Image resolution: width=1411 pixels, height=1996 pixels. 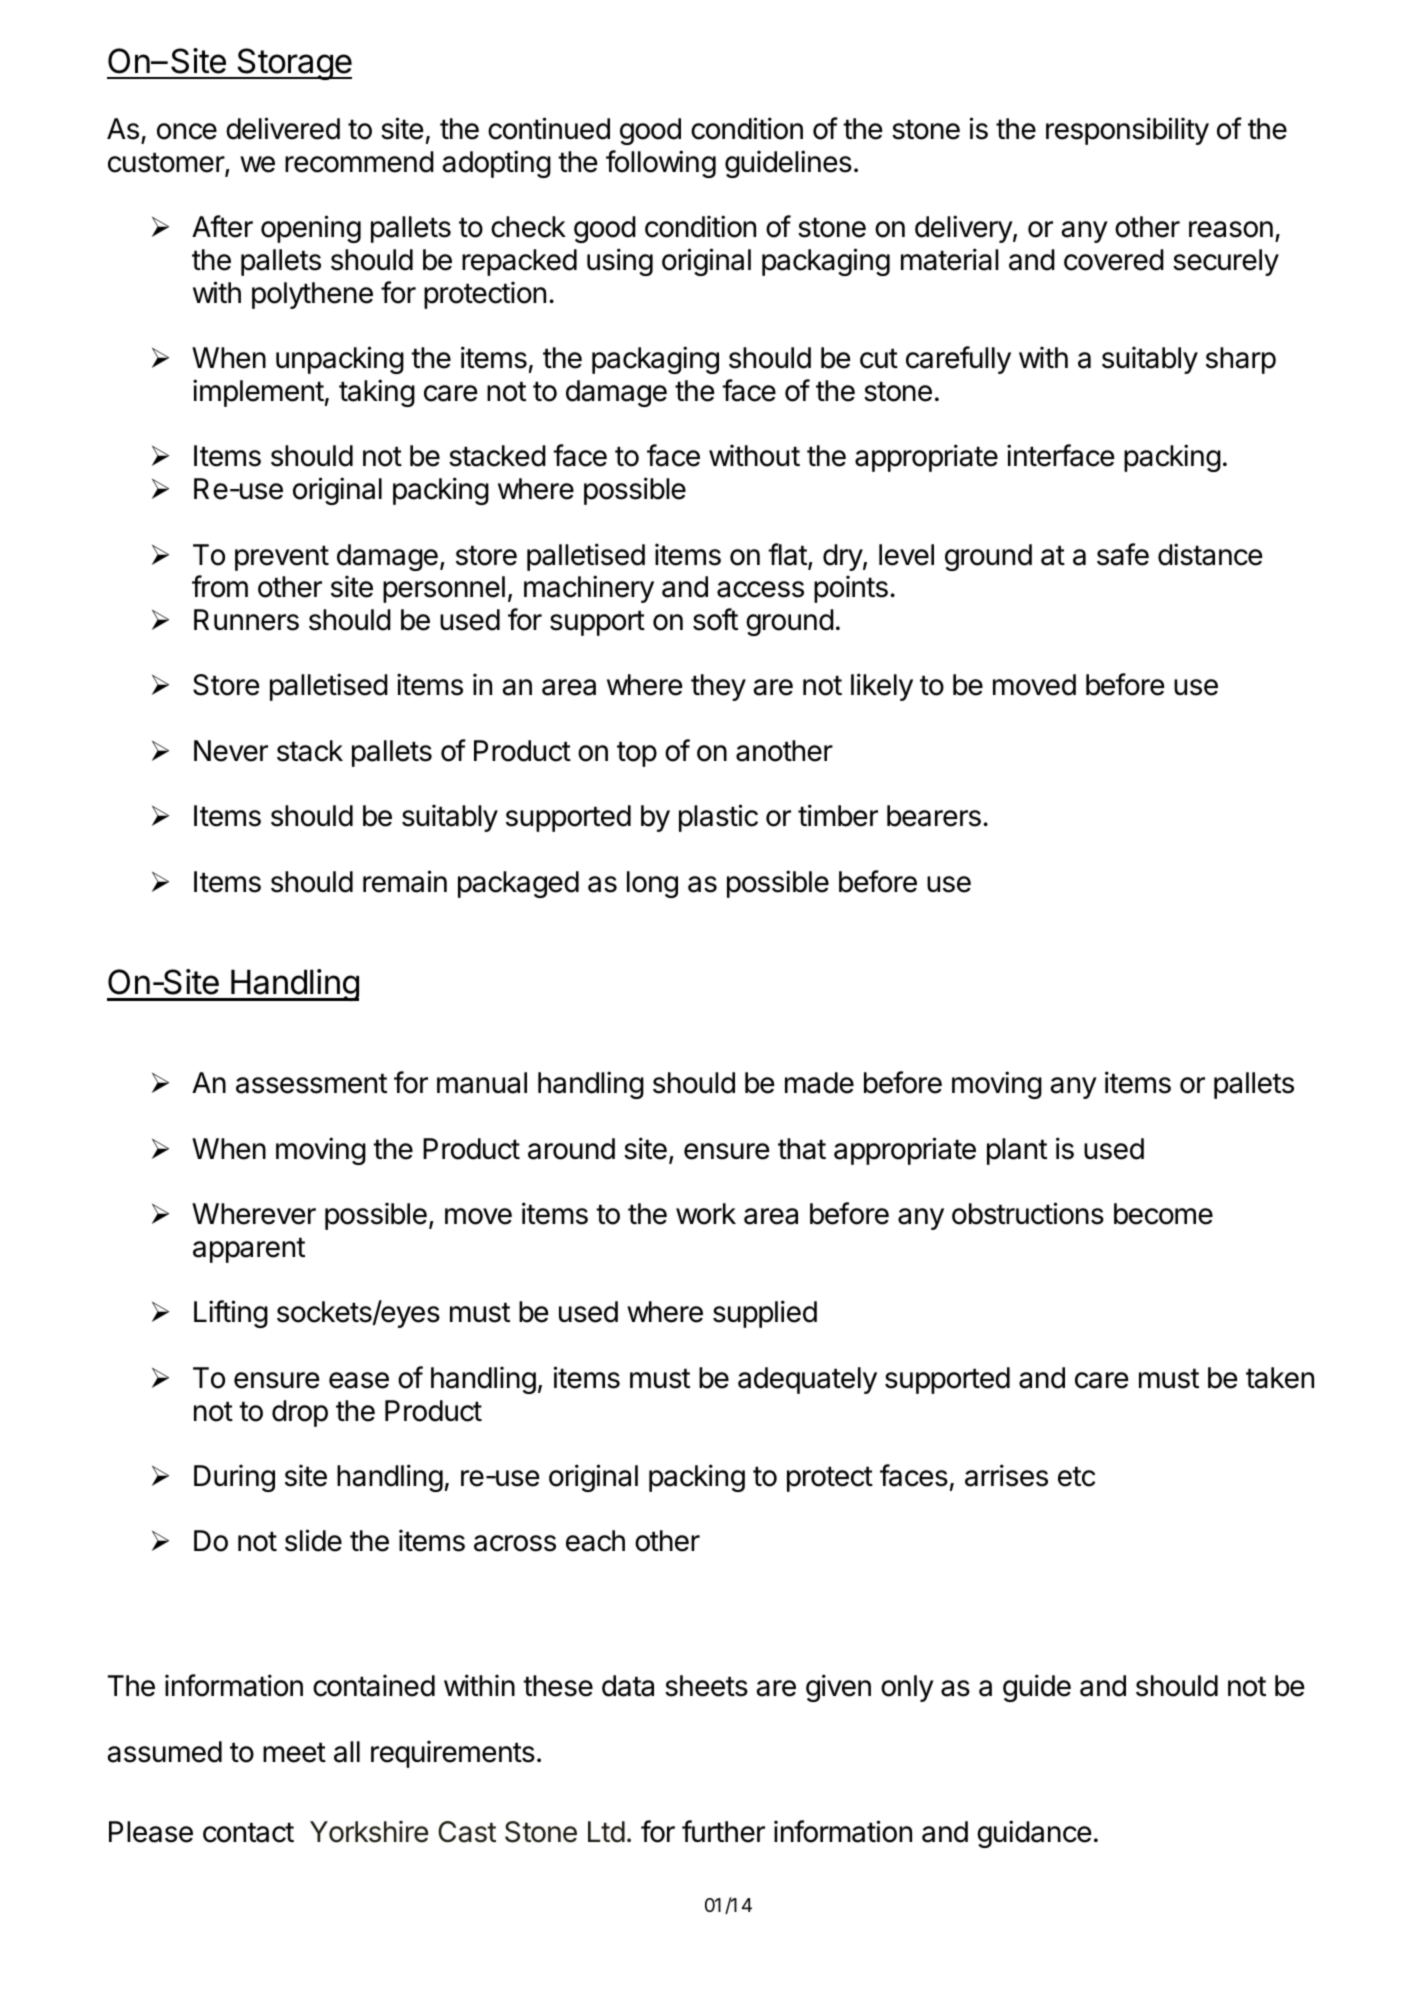 I want to click on long, so click(x=652, y=884).
